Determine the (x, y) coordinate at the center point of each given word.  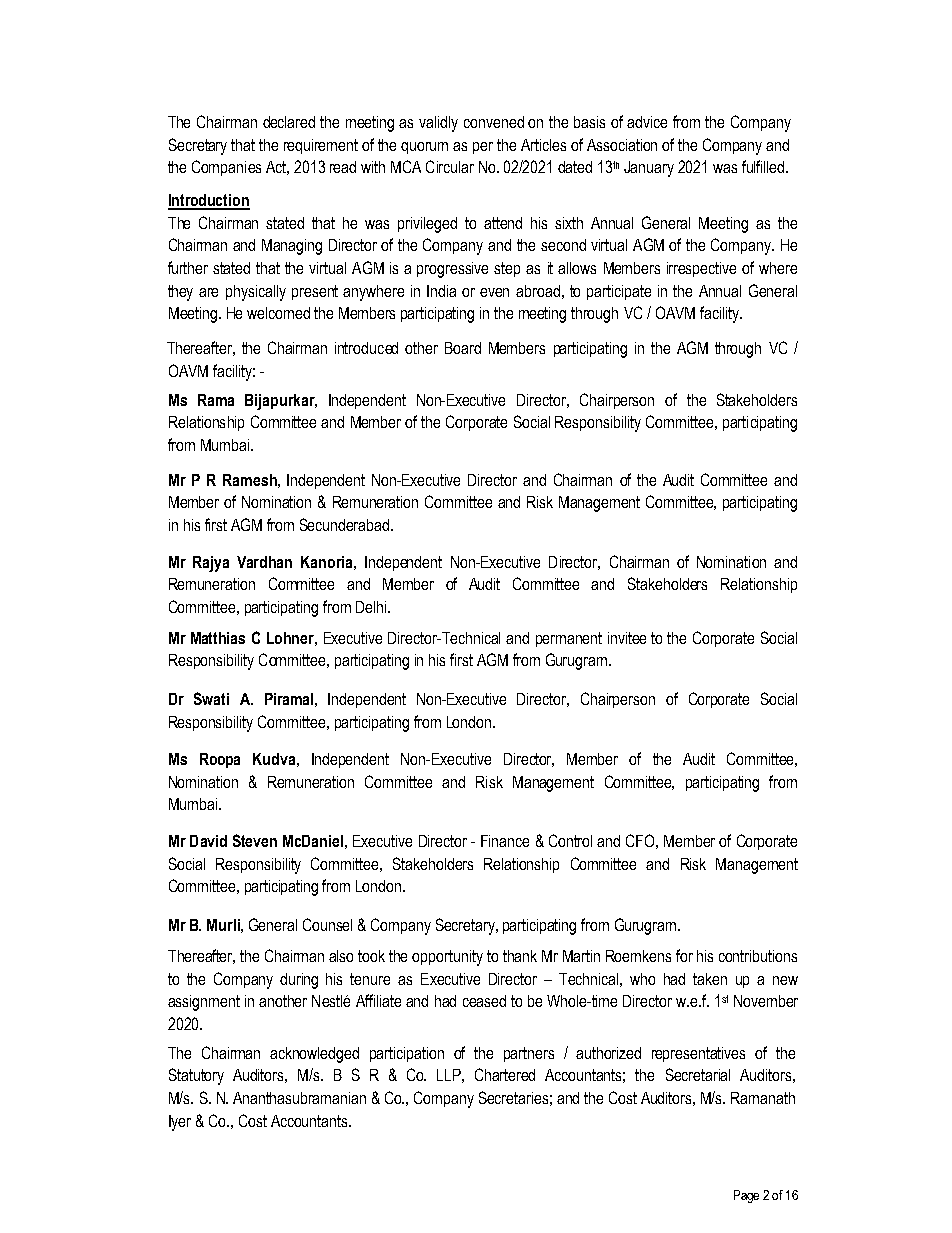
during (299, 981)
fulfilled (764, 166)
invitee (627, 638)
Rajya (211, 564)
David (208, 841)
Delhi (372, 607)
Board (463, 348)
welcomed (278, 313)
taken (710, 979)
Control (570, 840)
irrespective (701, 269)
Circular (450, 166)
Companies (226, 168)
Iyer (180, 1123)
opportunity (447, 958)
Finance (505, 841)
